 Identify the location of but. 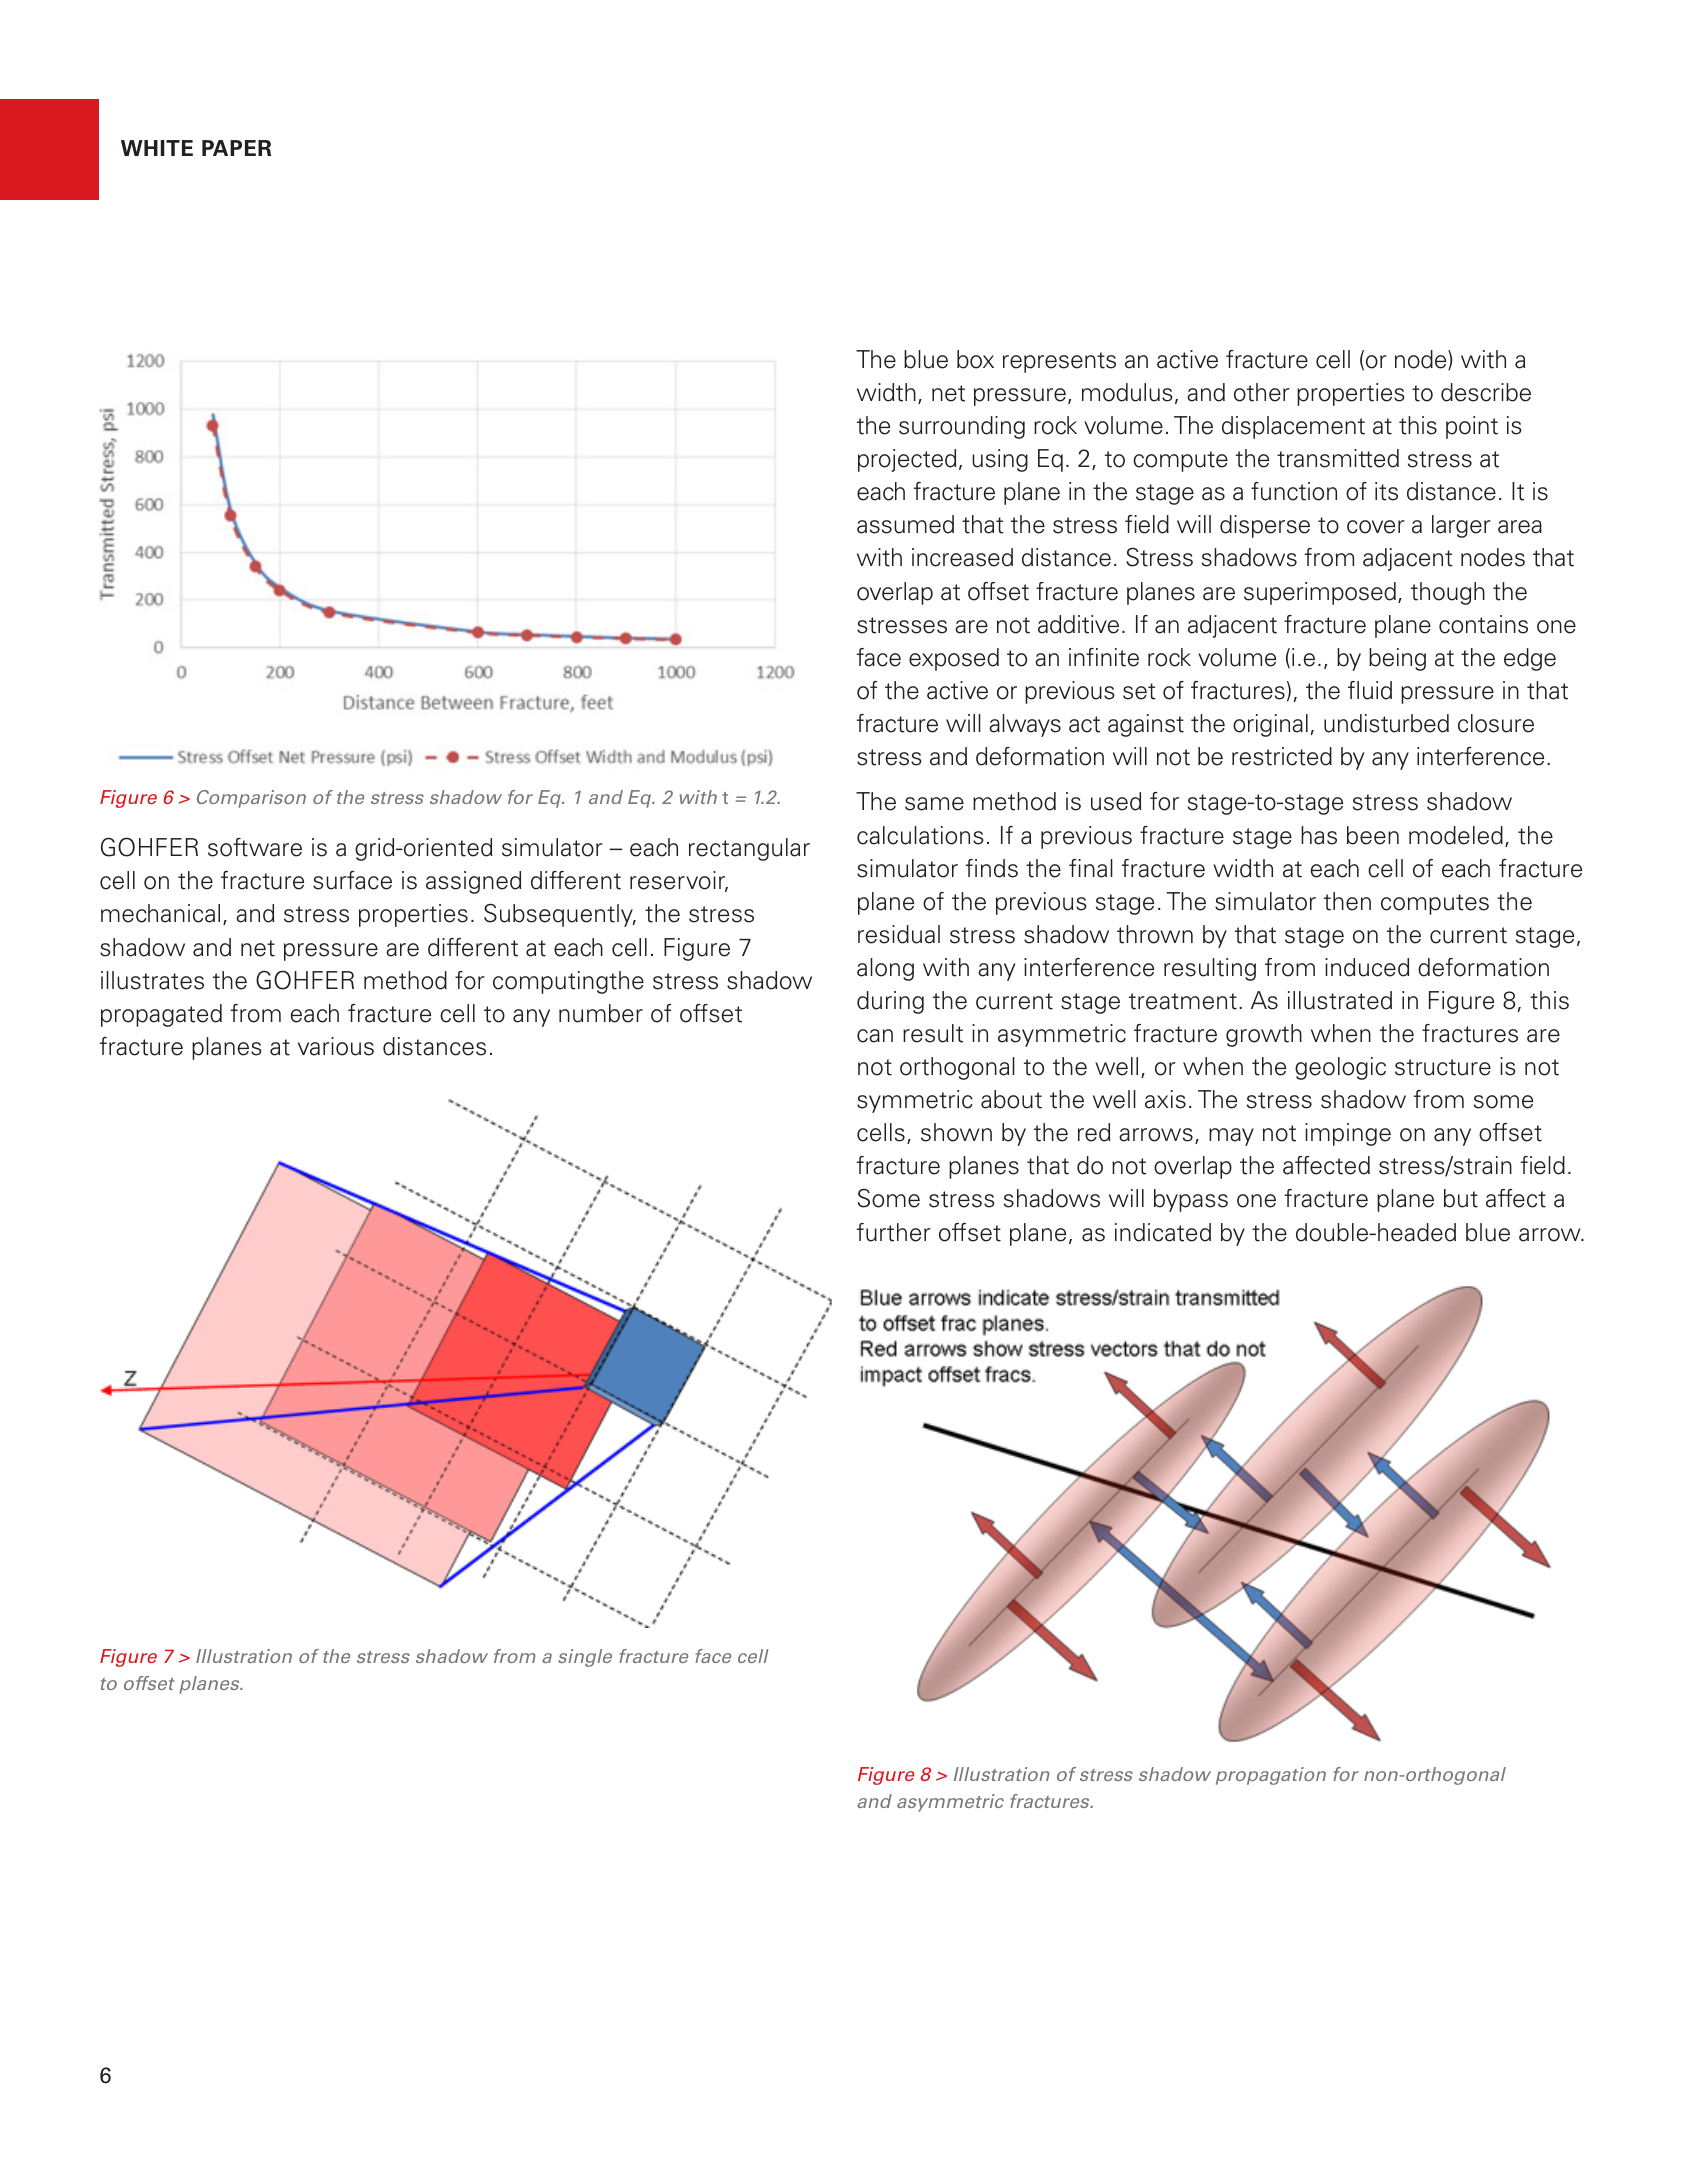
(1461, 1198).
